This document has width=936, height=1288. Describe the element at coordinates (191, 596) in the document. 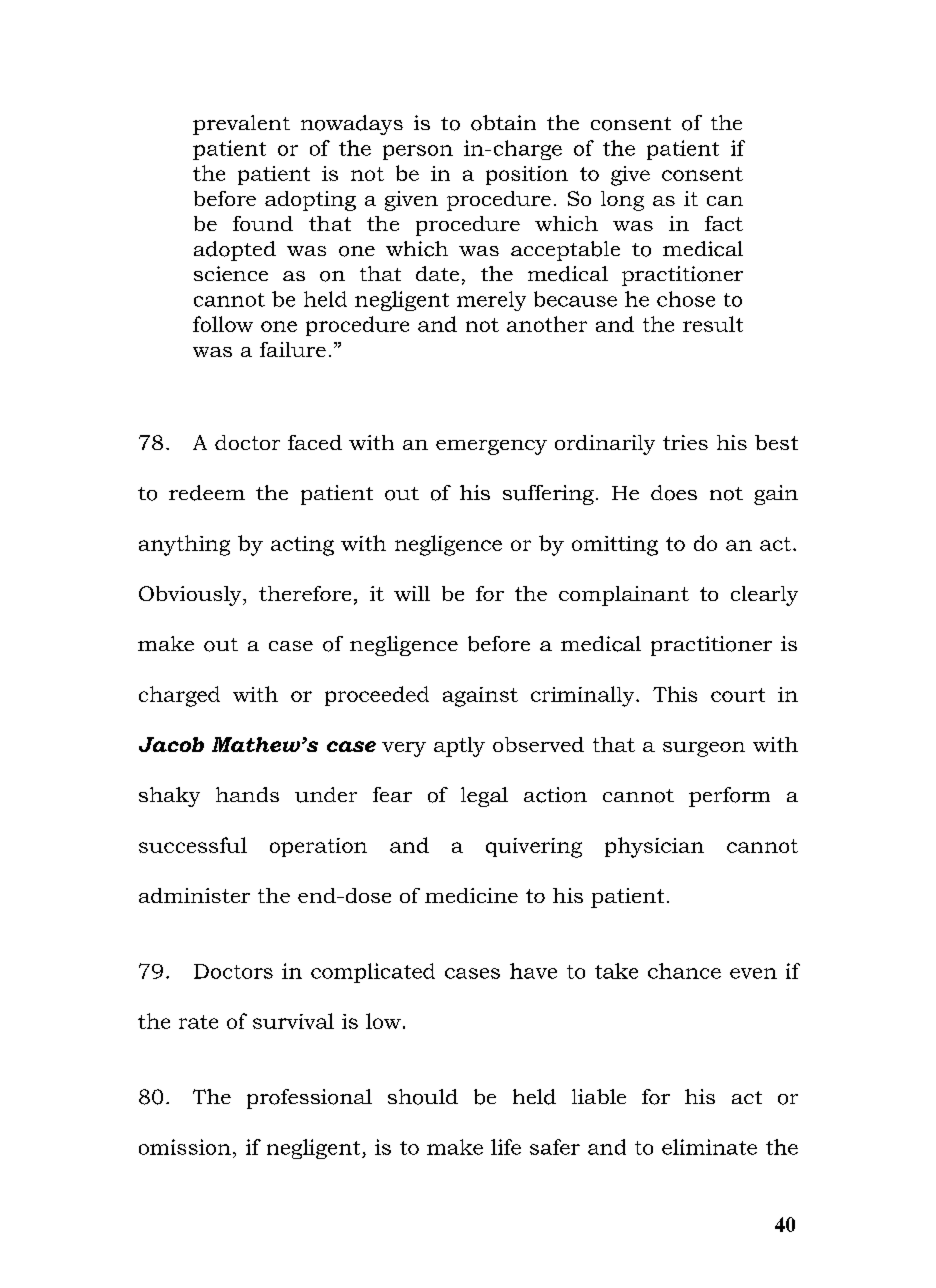

I see `Obviously` at that location.
